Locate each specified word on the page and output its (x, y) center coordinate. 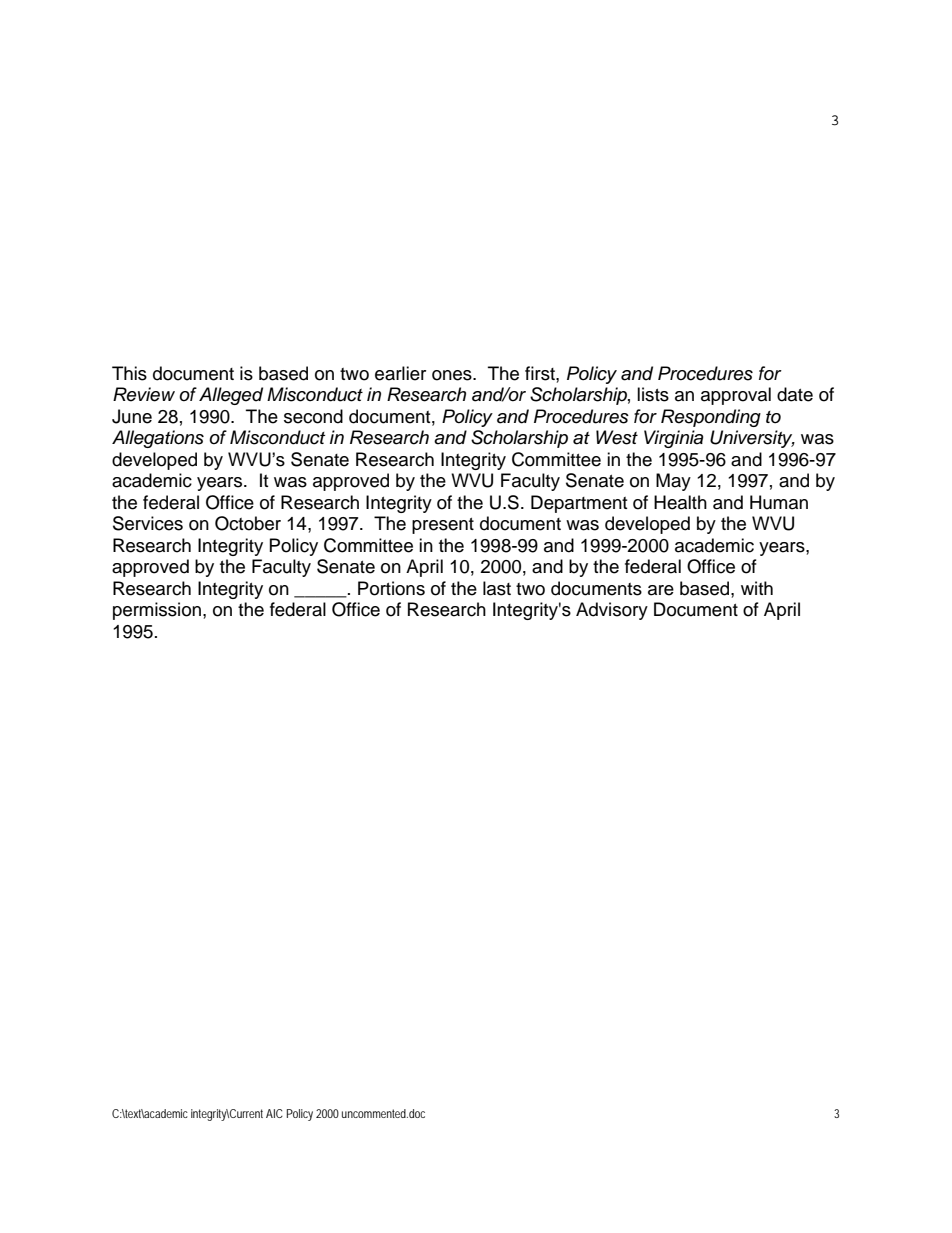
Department (579, 504)
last (497, 588)
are (661, 590)
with (757, 588)
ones (453, 375)
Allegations (158, 439)
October (248, 523)
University (752, 439)
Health (680, 502)
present (443, 526)
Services (148, 523)
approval (736, 396)
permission (157, 611)
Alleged (231, 396)
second (313, 416)
